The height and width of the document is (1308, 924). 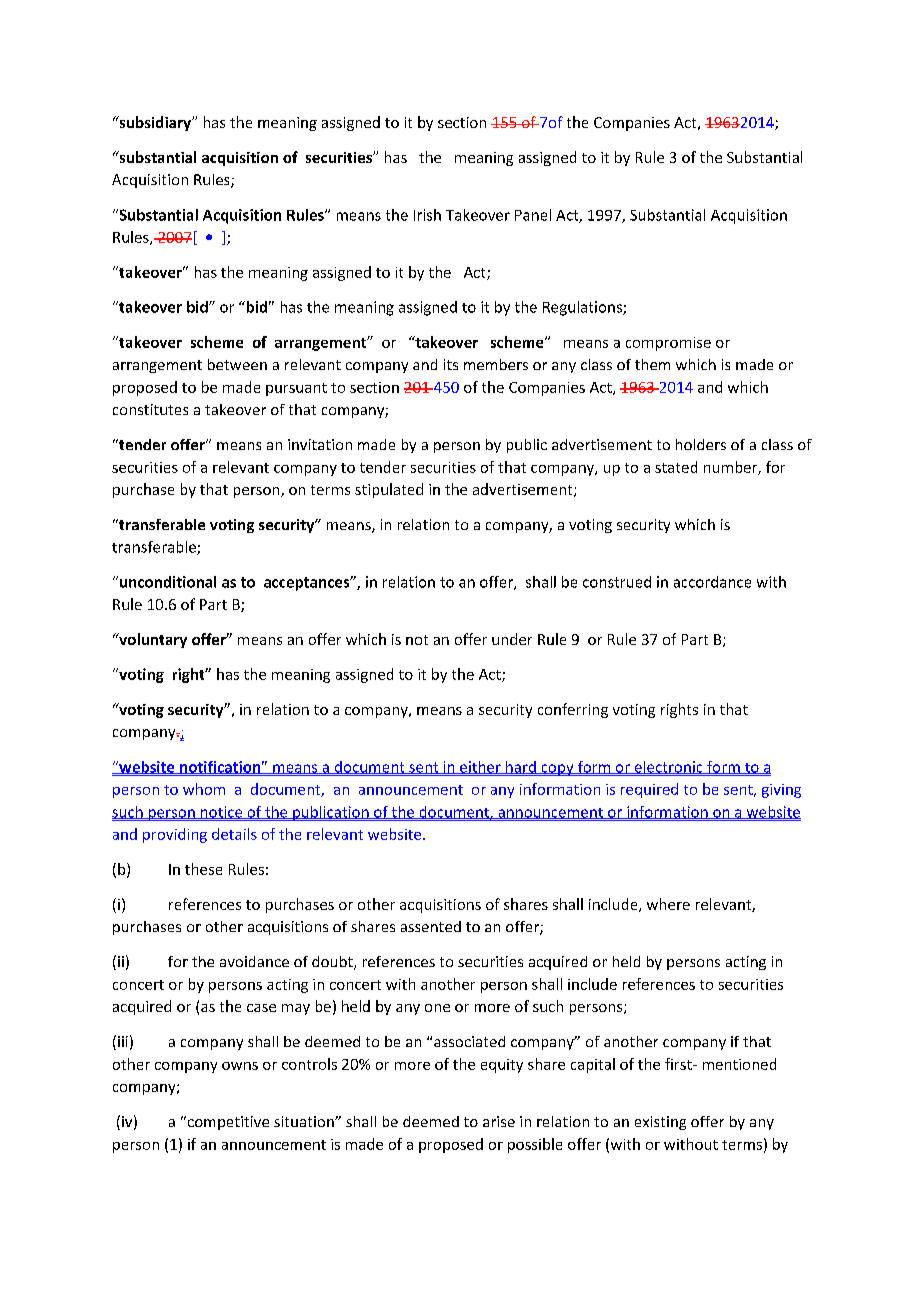 What do you see at coordinates (155, 123) in the document?
I see `subsidiary` at bounding box center [155, 123].
